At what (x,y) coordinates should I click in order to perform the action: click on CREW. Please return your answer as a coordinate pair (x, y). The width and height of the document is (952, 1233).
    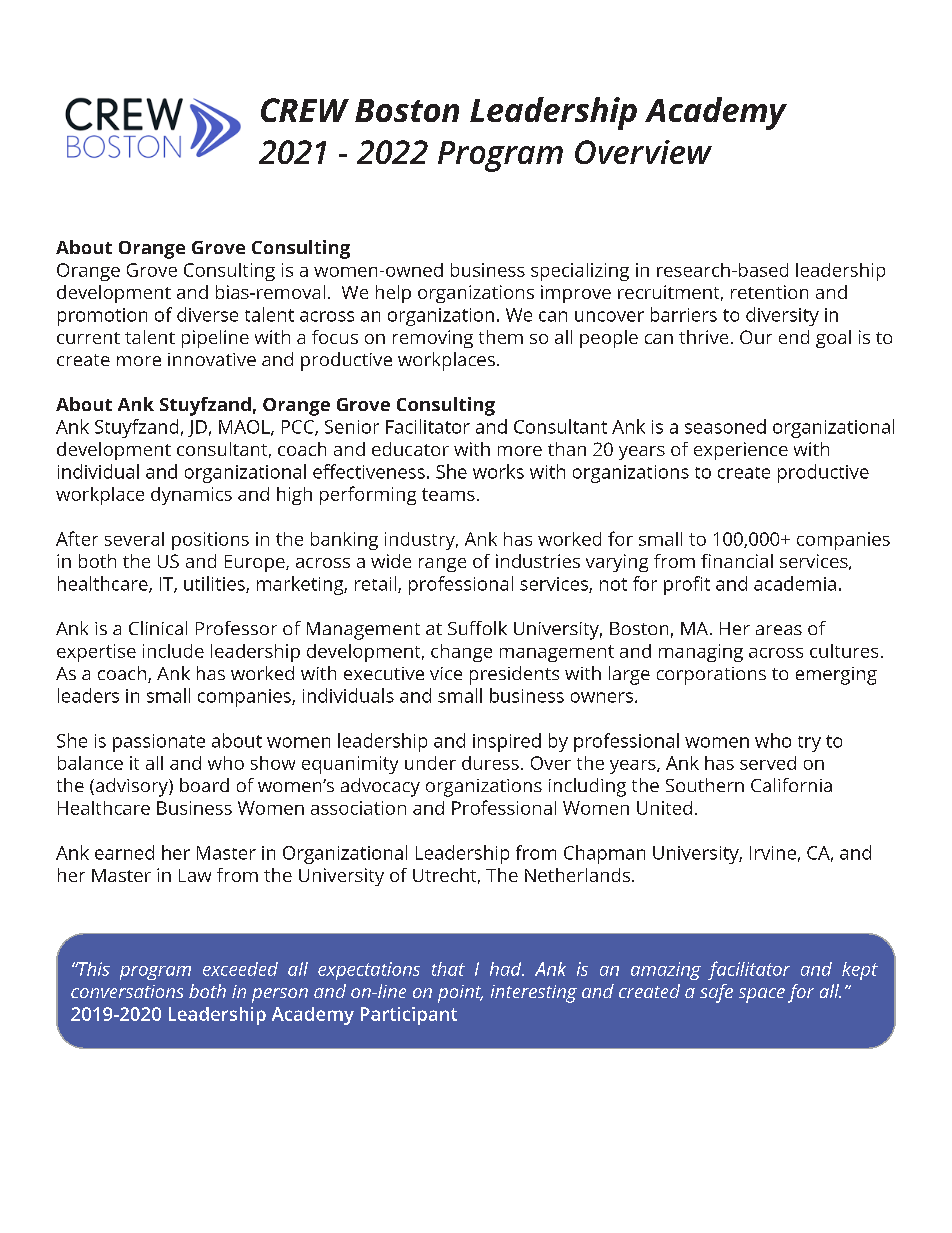
    Looking at the image, I should click on (305, 110).
